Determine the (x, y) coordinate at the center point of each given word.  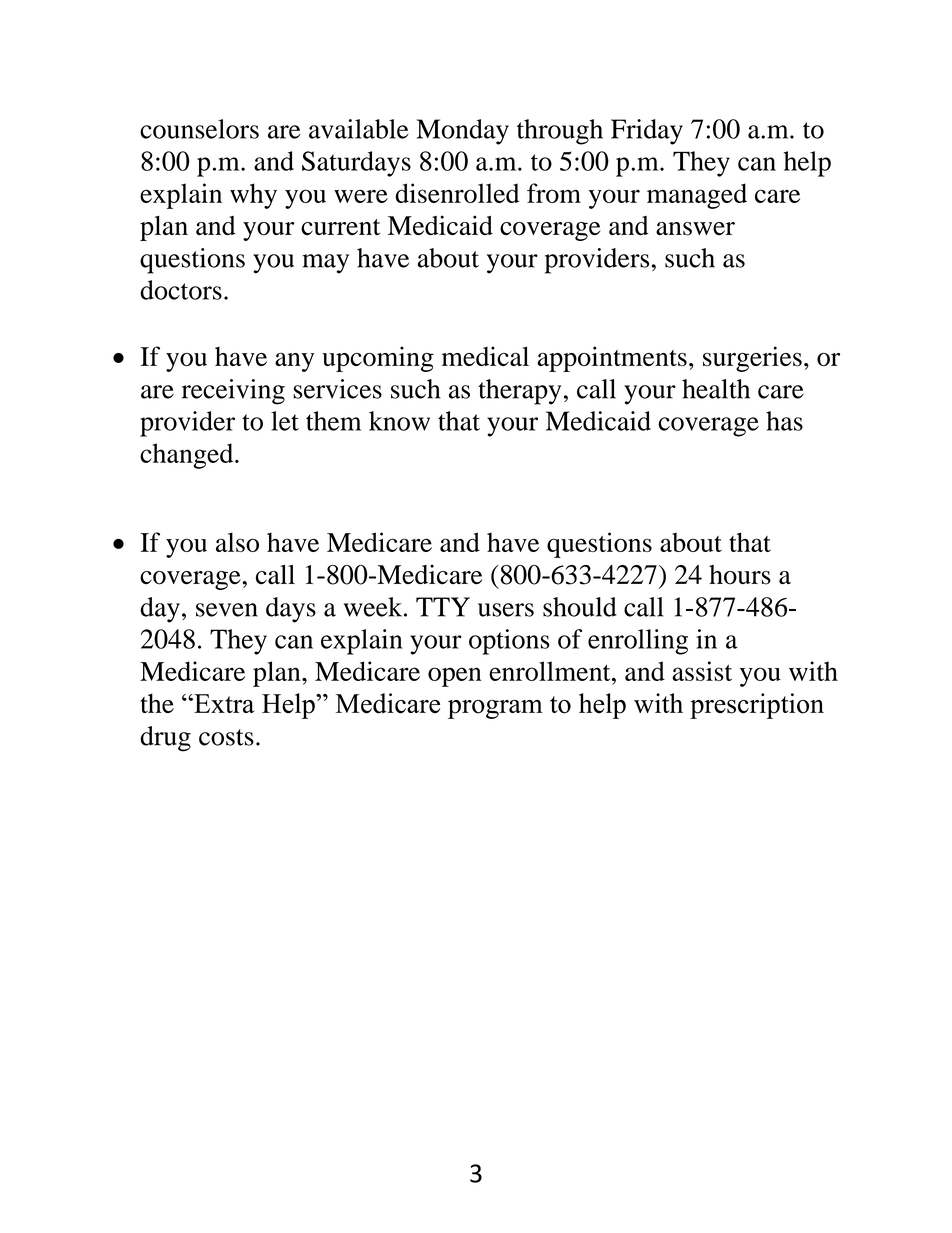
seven (227, 610)
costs (226, 737)
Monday (463, 132)
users (506, 610)
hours (740, 575)
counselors (199, 129)
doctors (181, 290)
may (325, 264)
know (399, 421)
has (784, 421)
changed (188, 456)
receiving (233, 392)
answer (695, 229)
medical (485, 356)
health (716, 389)
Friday (647, 132)
